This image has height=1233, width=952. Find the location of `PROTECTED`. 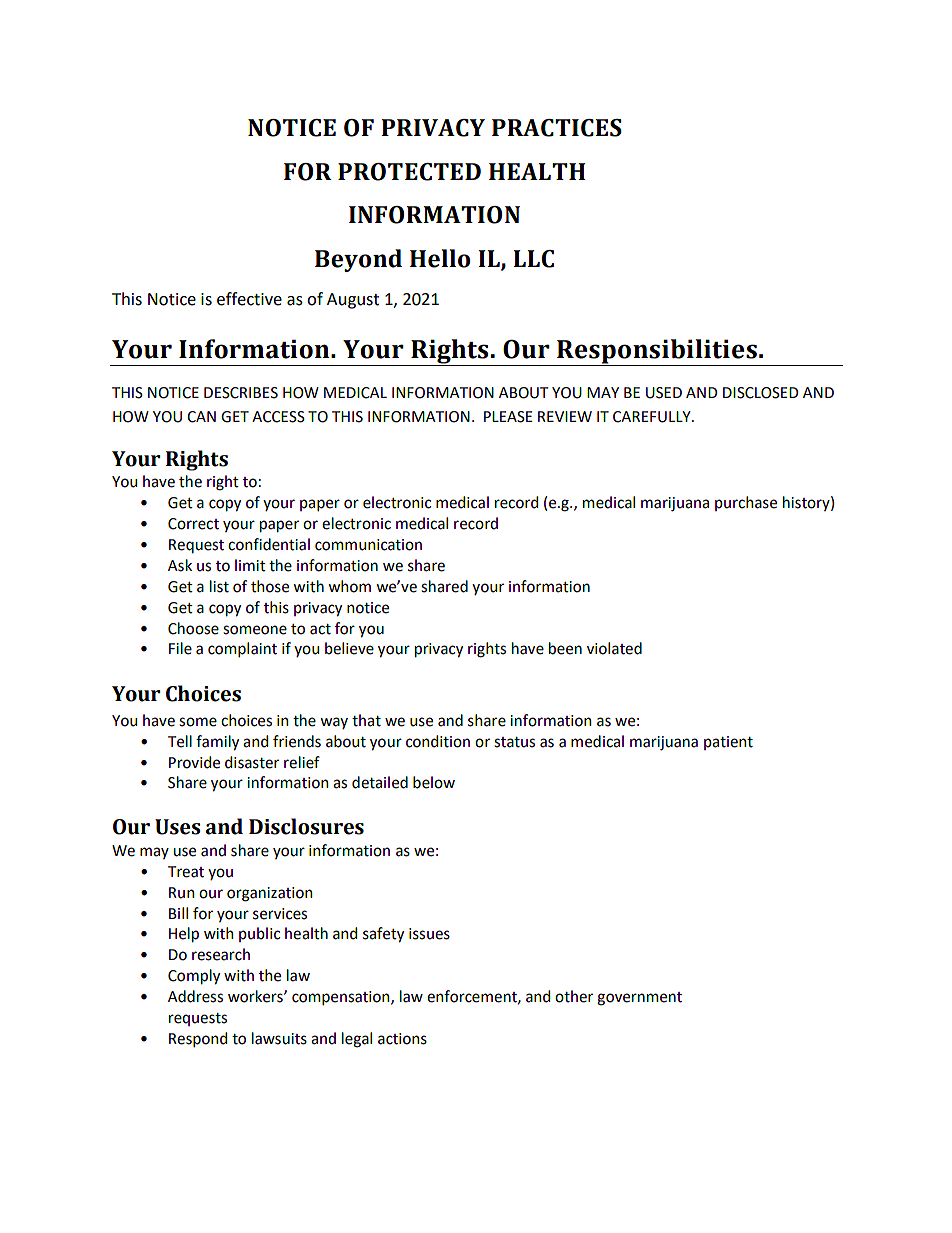

PROTECTED is located at coordinates (409, 172).
